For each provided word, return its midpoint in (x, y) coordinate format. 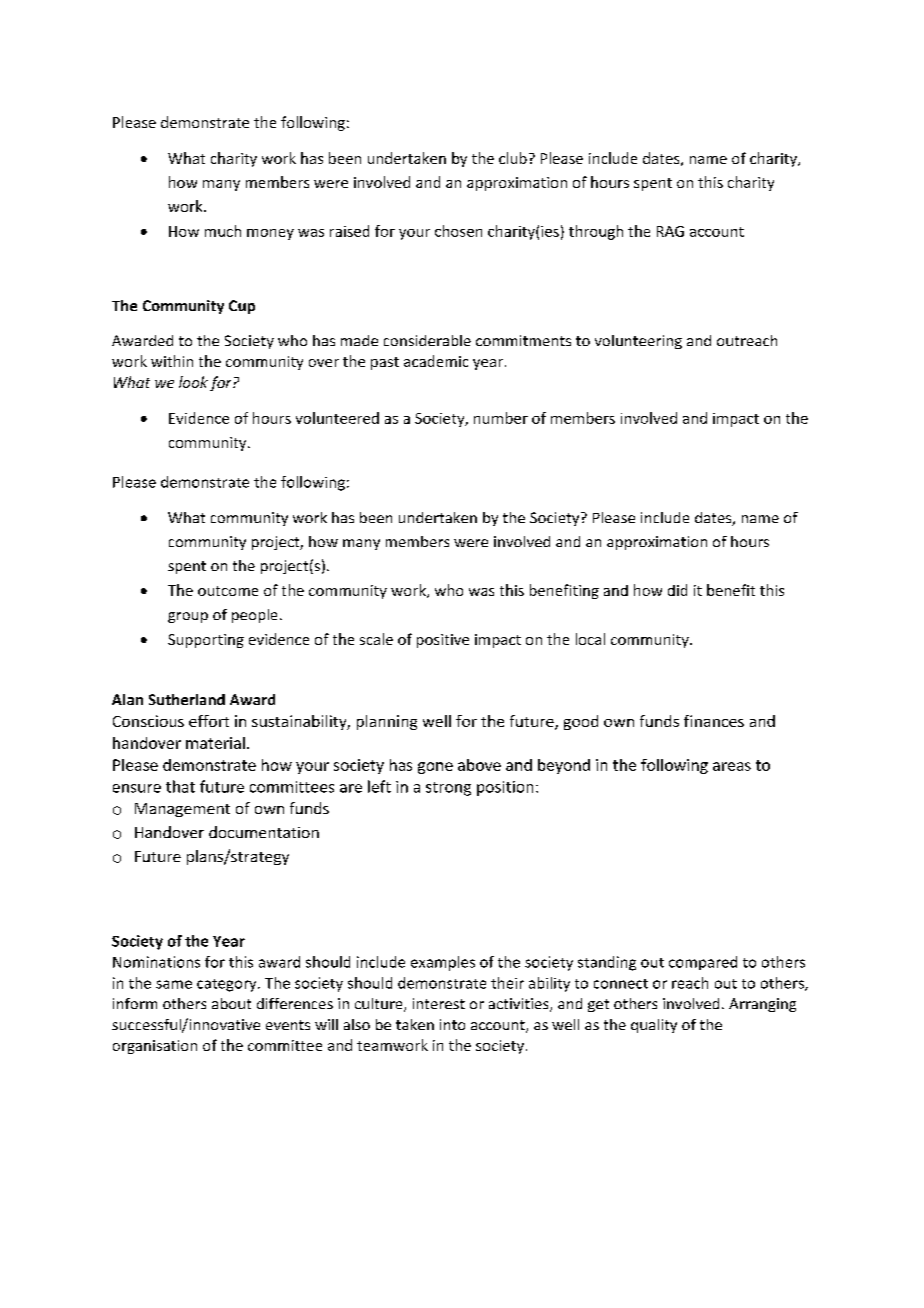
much (223, 231)
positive (443, 641)
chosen (458, 231)
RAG (670, 231)
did (677, 590)
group (188, 617)
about (231, 1003)
